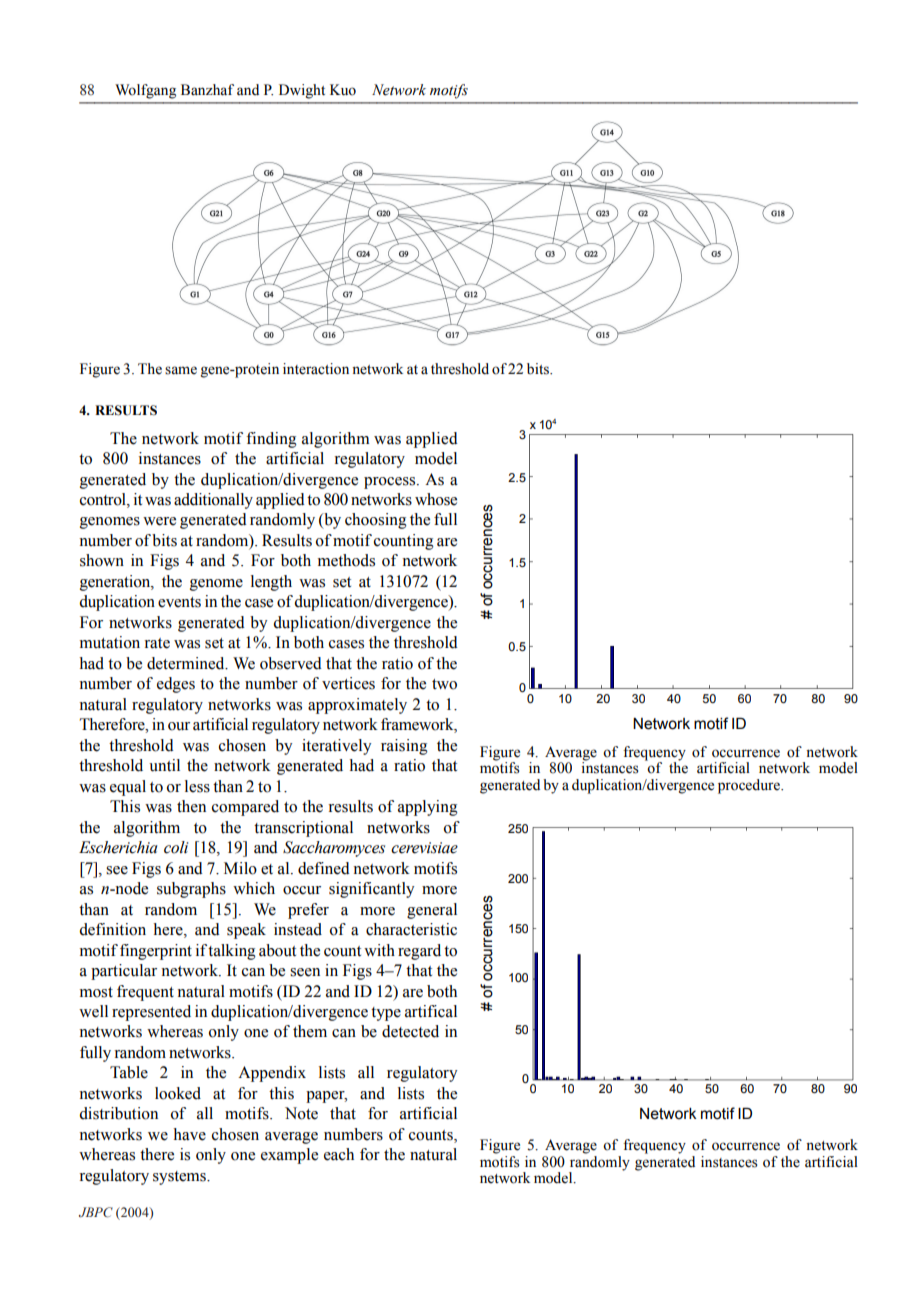 The image size is (924, 1308). Describe the element at coordinates (181, 370) in the screenshot. I see `same` at that location.
